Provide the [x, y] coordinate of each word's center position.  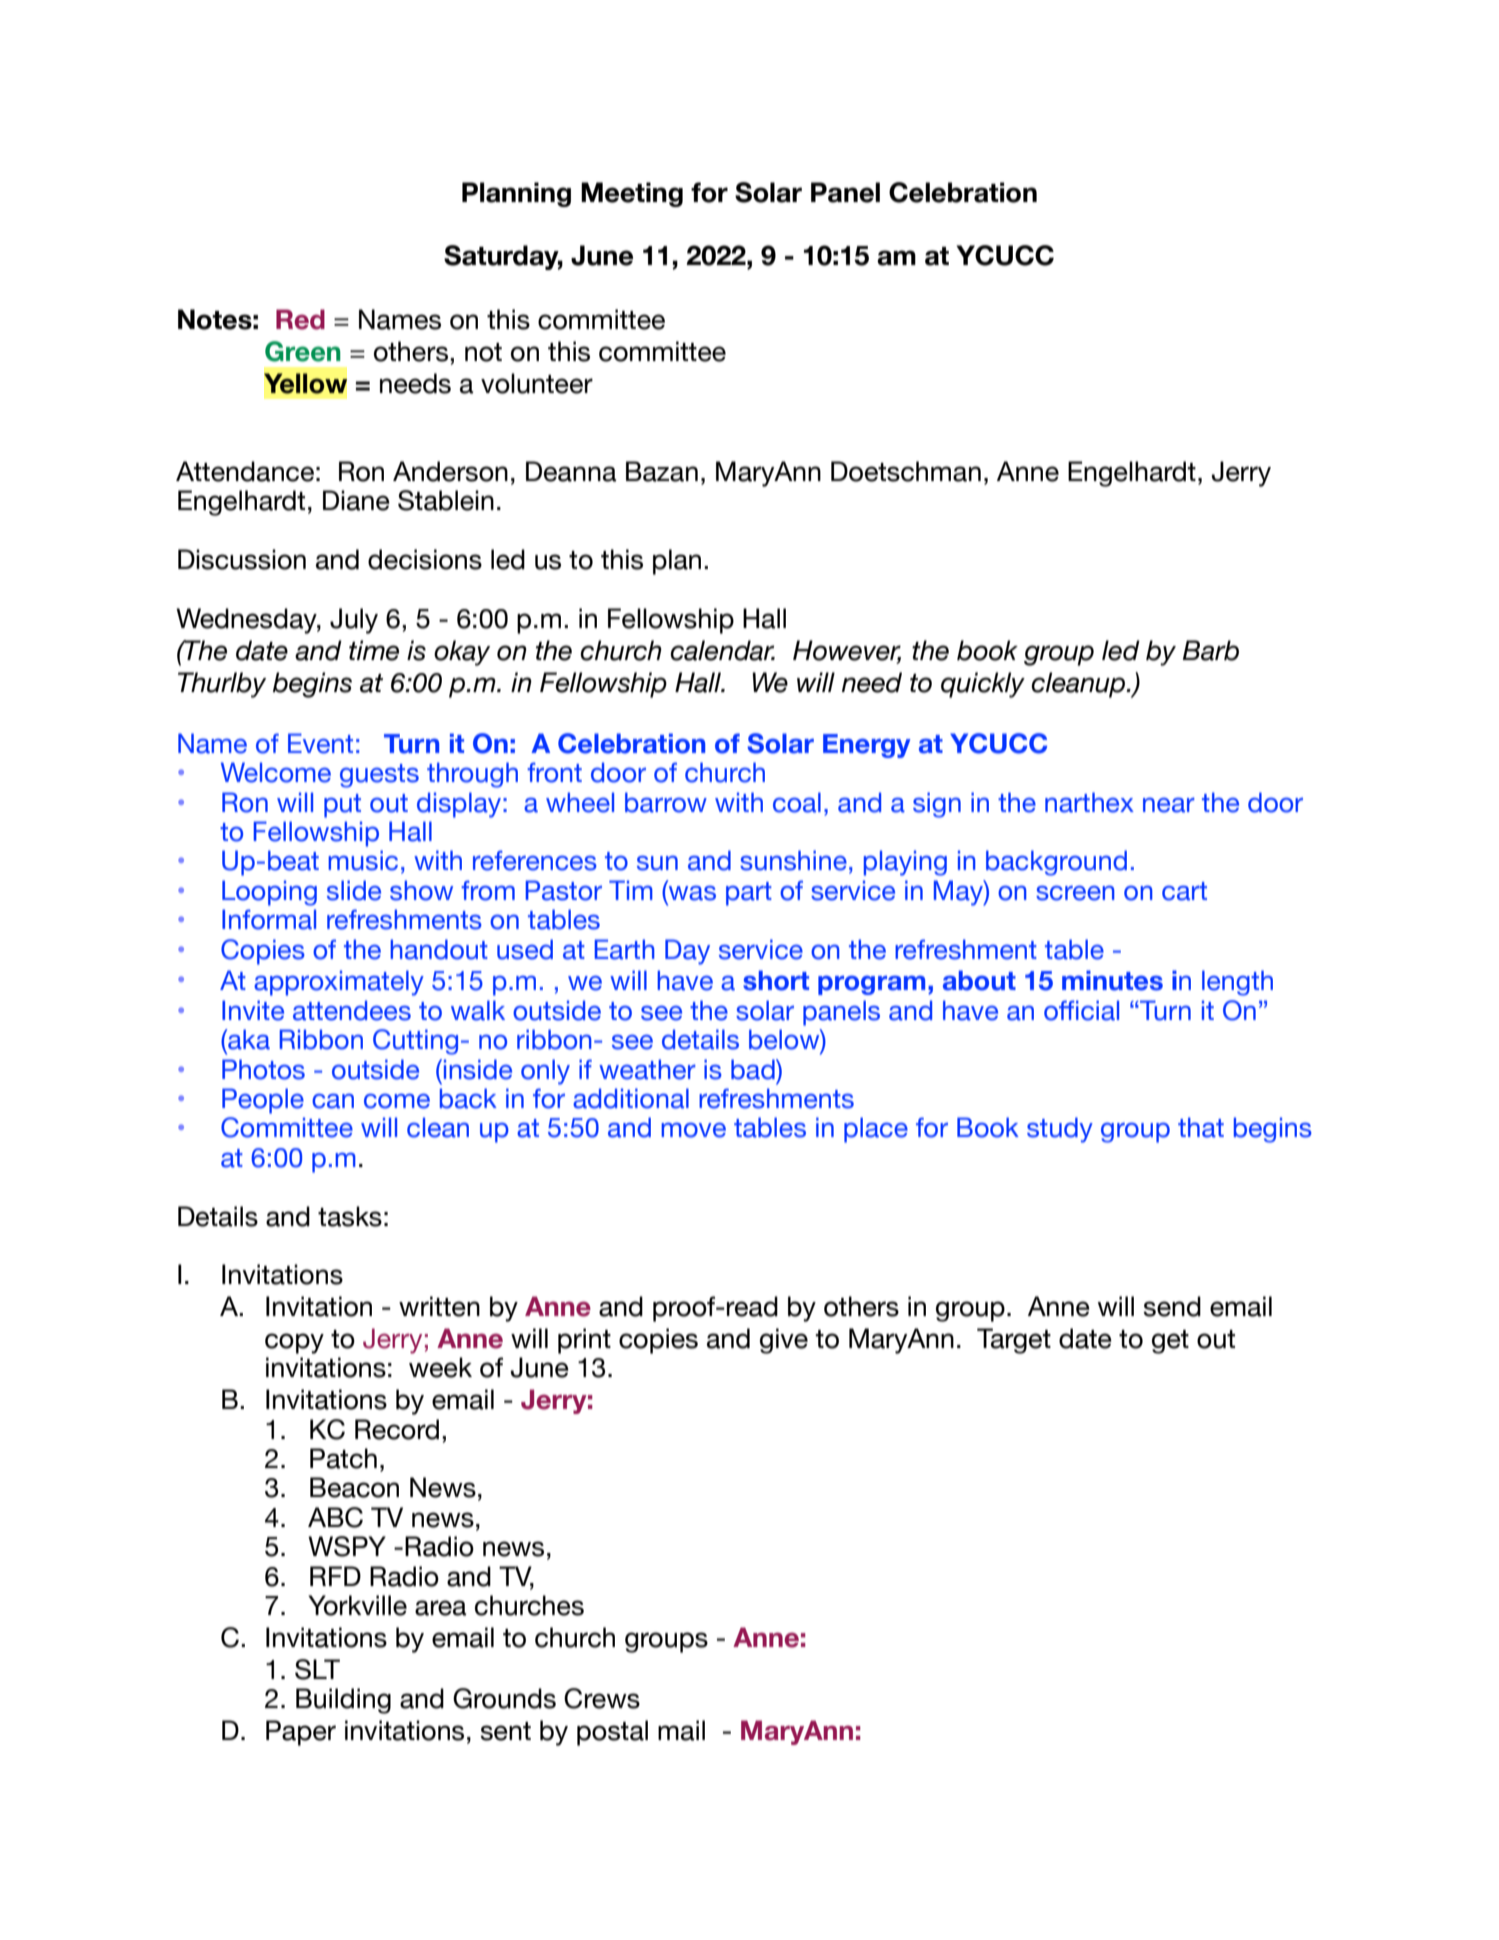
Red [300, 319]
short [776, 980]
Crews [602, 1698]
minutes [1112, 980]
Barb [1211, 650]
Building [343, 1701]
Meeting [632, 194]
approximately [339, 983]
